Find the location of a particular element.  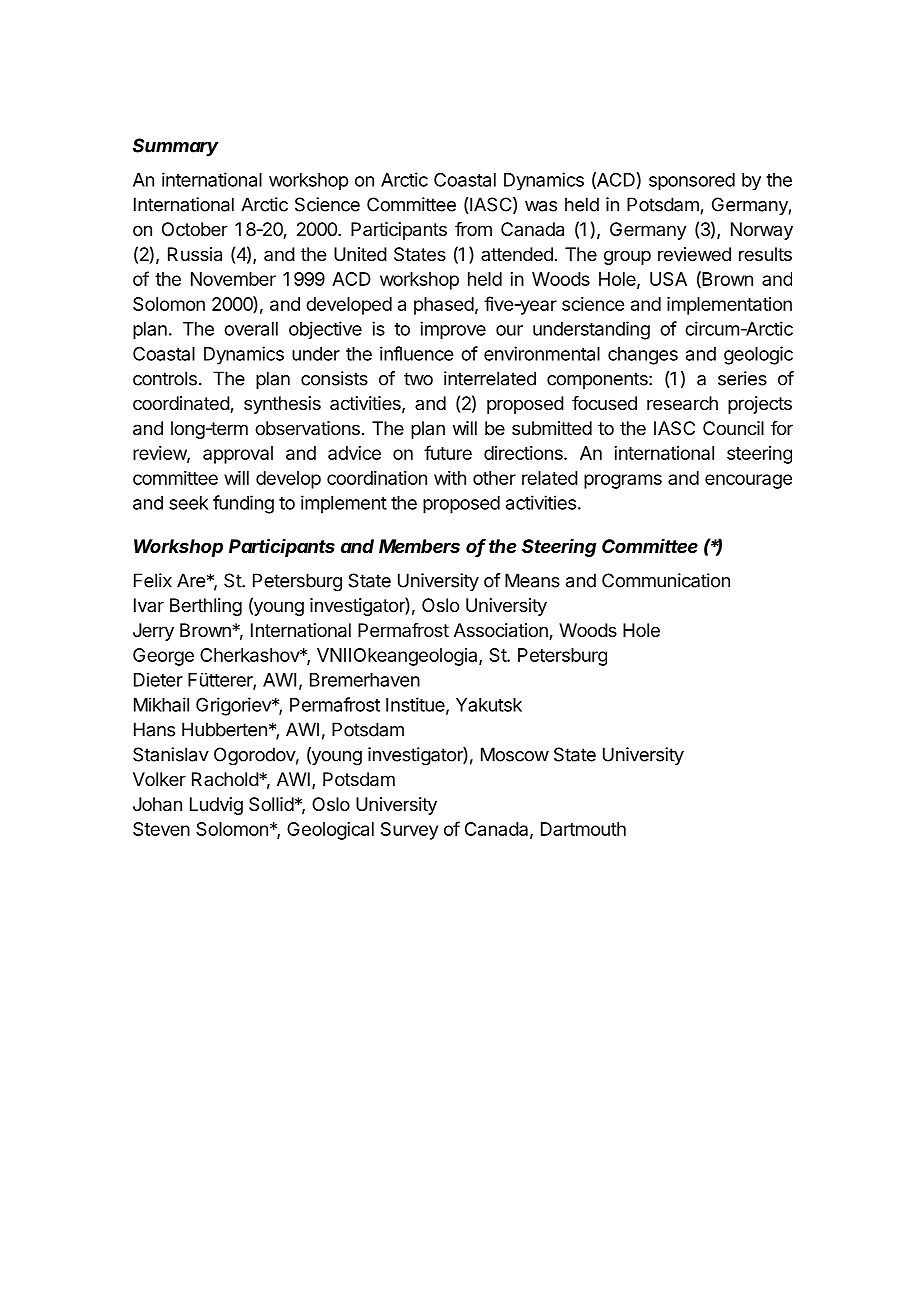

was is located at coordinates (541, 206).
